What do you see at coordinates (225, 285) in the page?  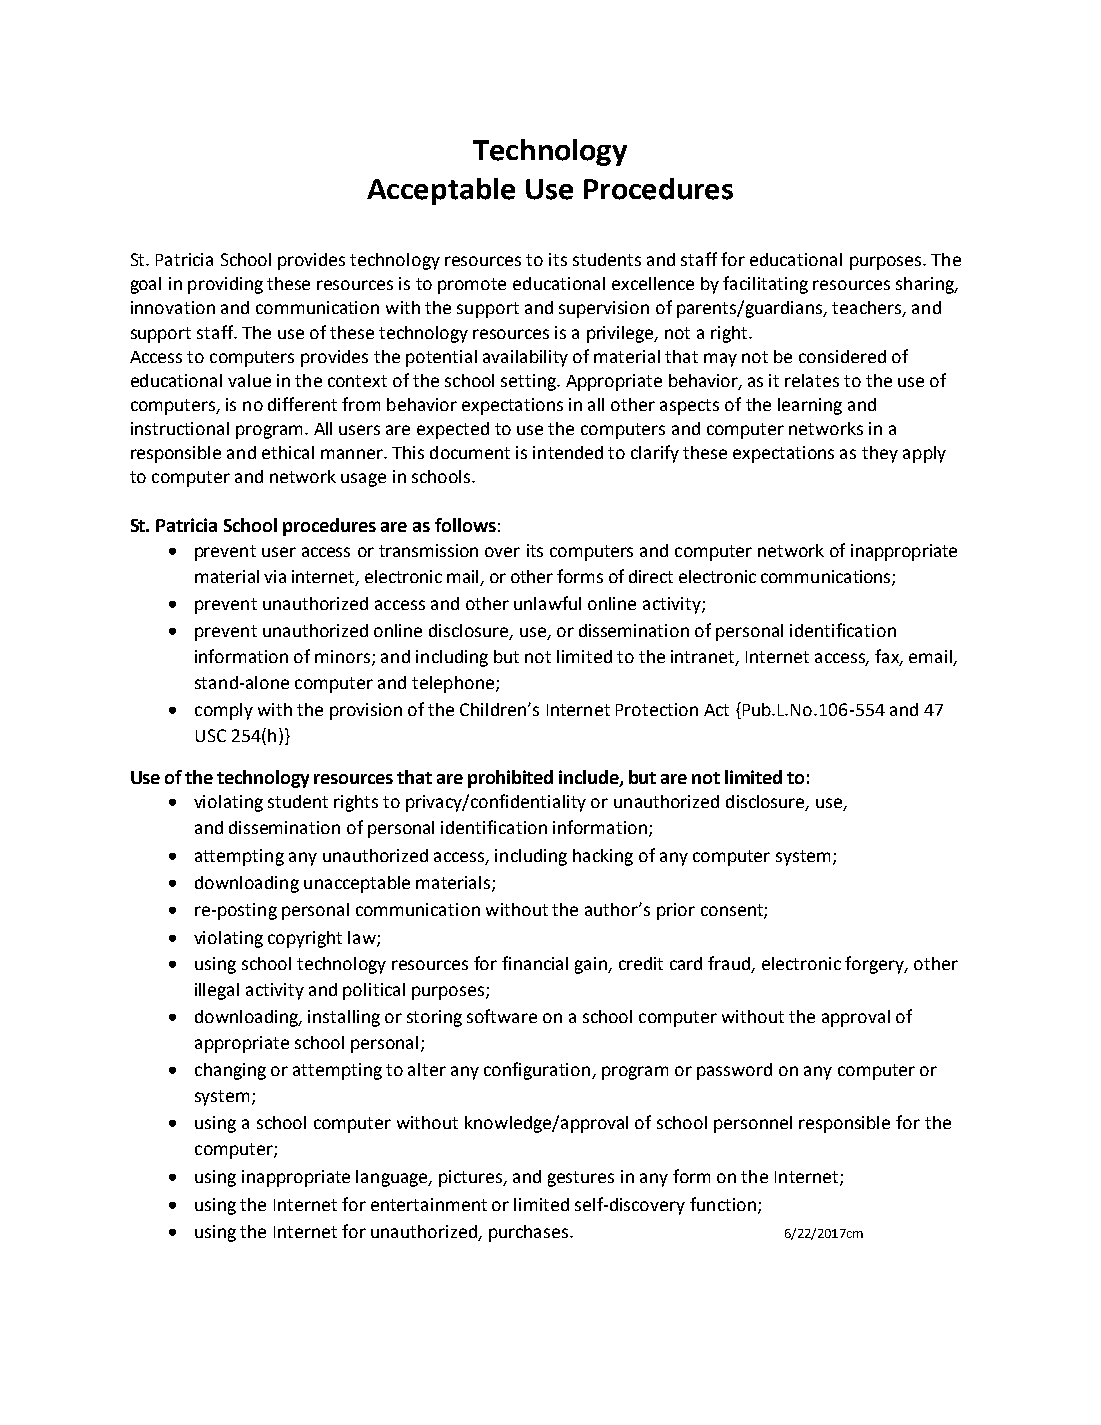 I see `providing` at bounding box center [225, 285].
